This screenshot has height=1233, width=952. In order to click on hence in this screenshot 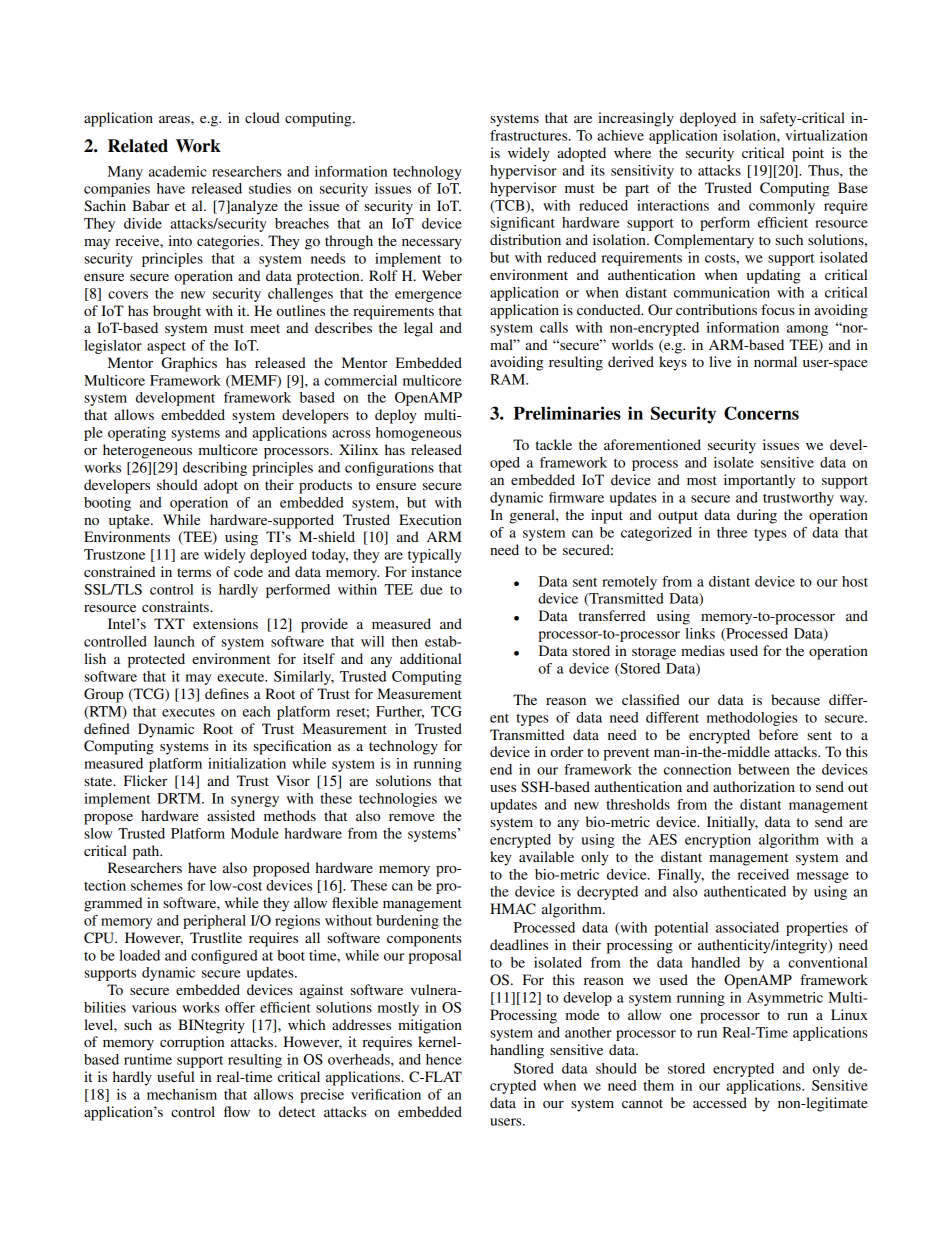, I will do `click(444, 1059)`.
